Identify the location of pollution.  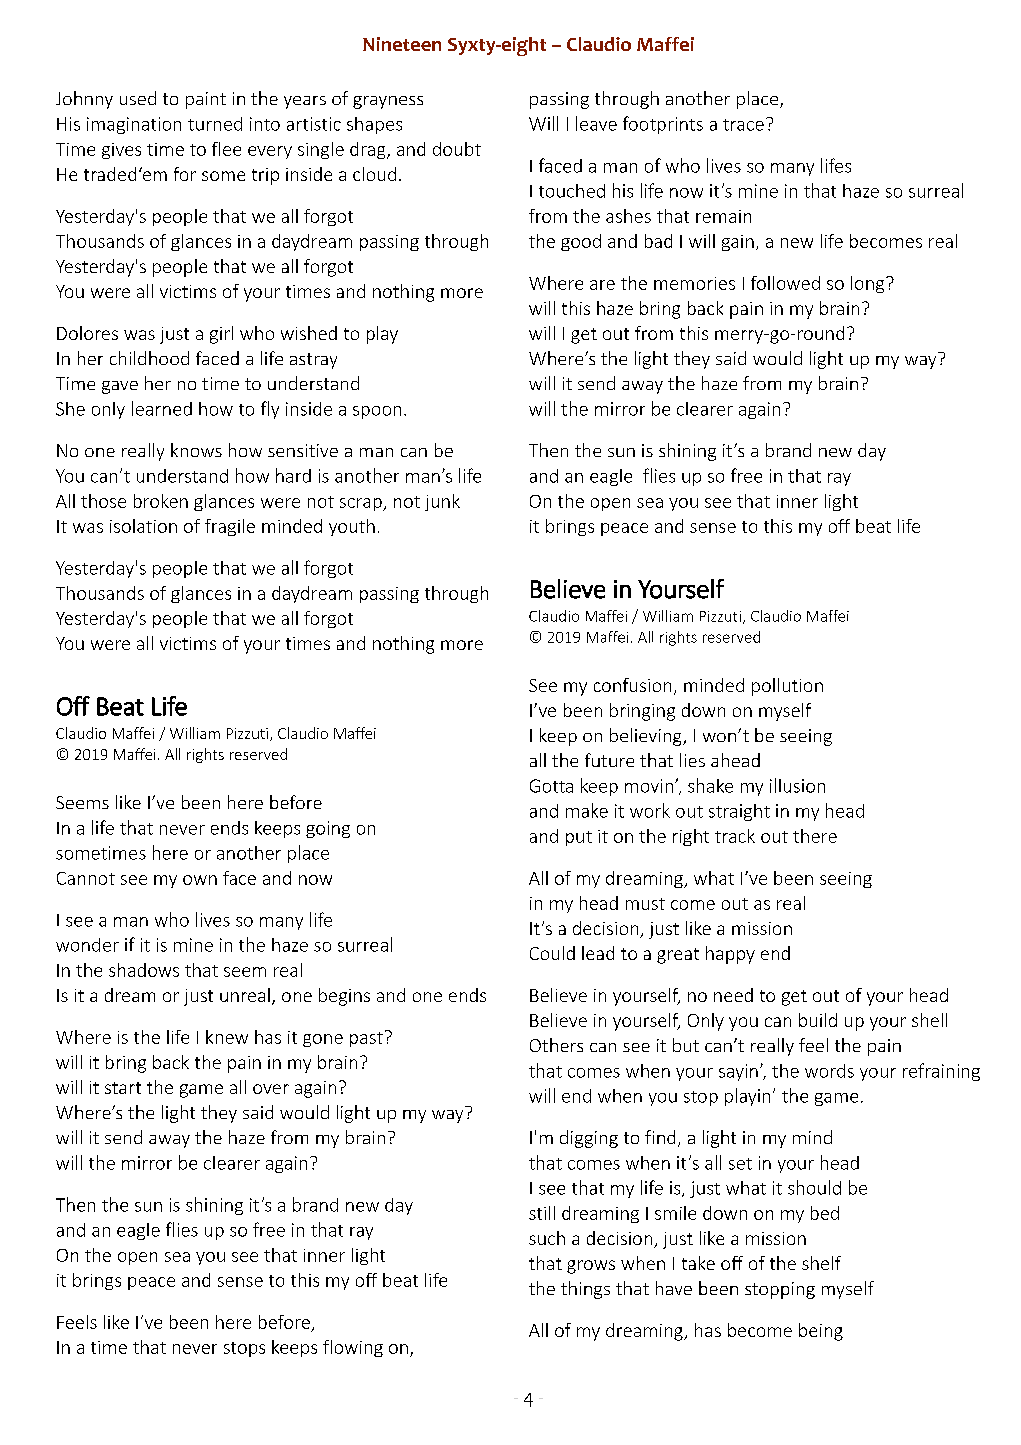
(787, 687).
